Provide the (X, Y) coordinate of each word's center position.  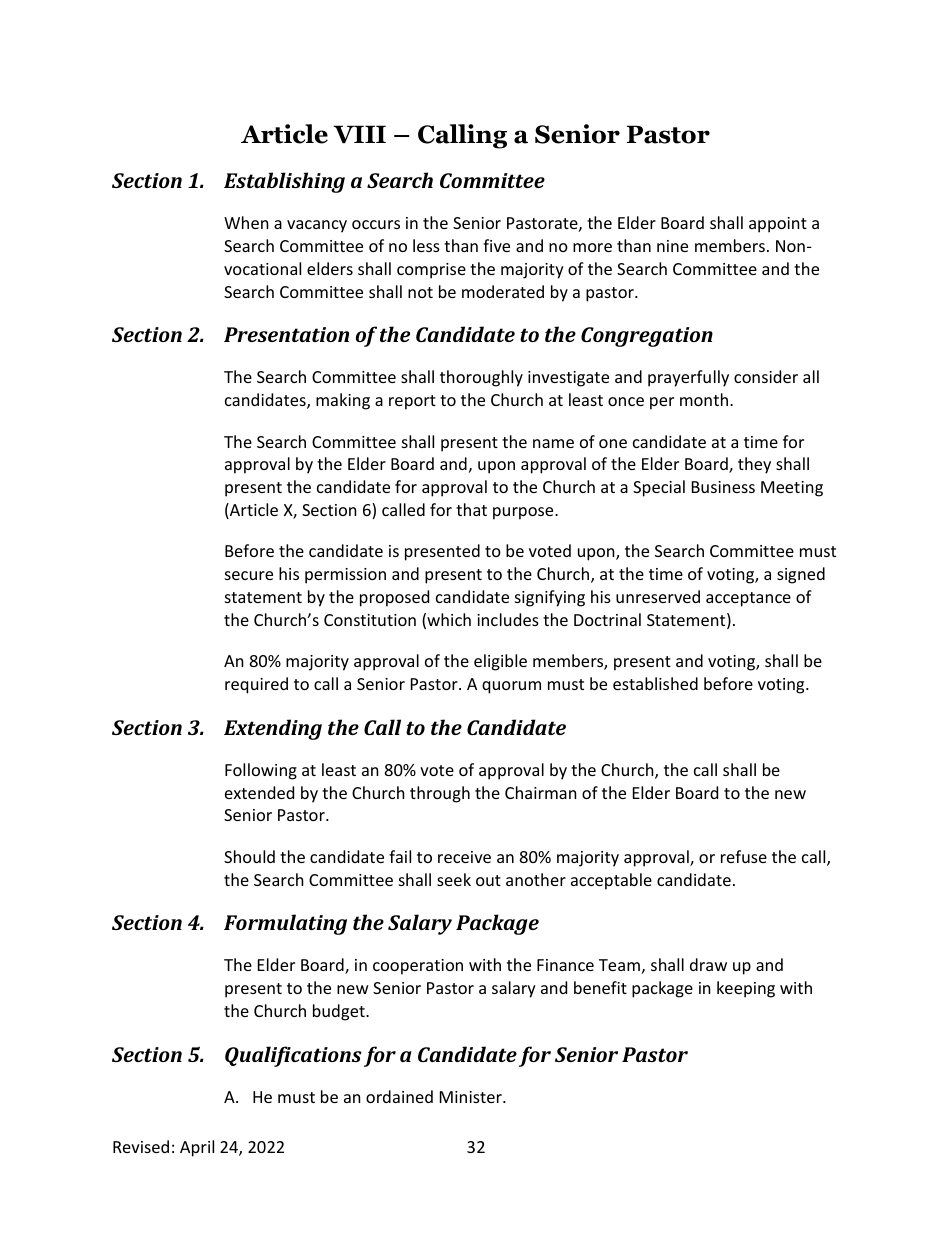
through (440, 794)
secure (249, 575)
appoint (778, 225)
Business (723, 487)
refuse (744, 856)
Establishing (284, 182)
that (471, 509)
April (197, 1148)
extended (259, 792)
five (496, 245)
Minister (472, 1097)
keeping (746, 989)
